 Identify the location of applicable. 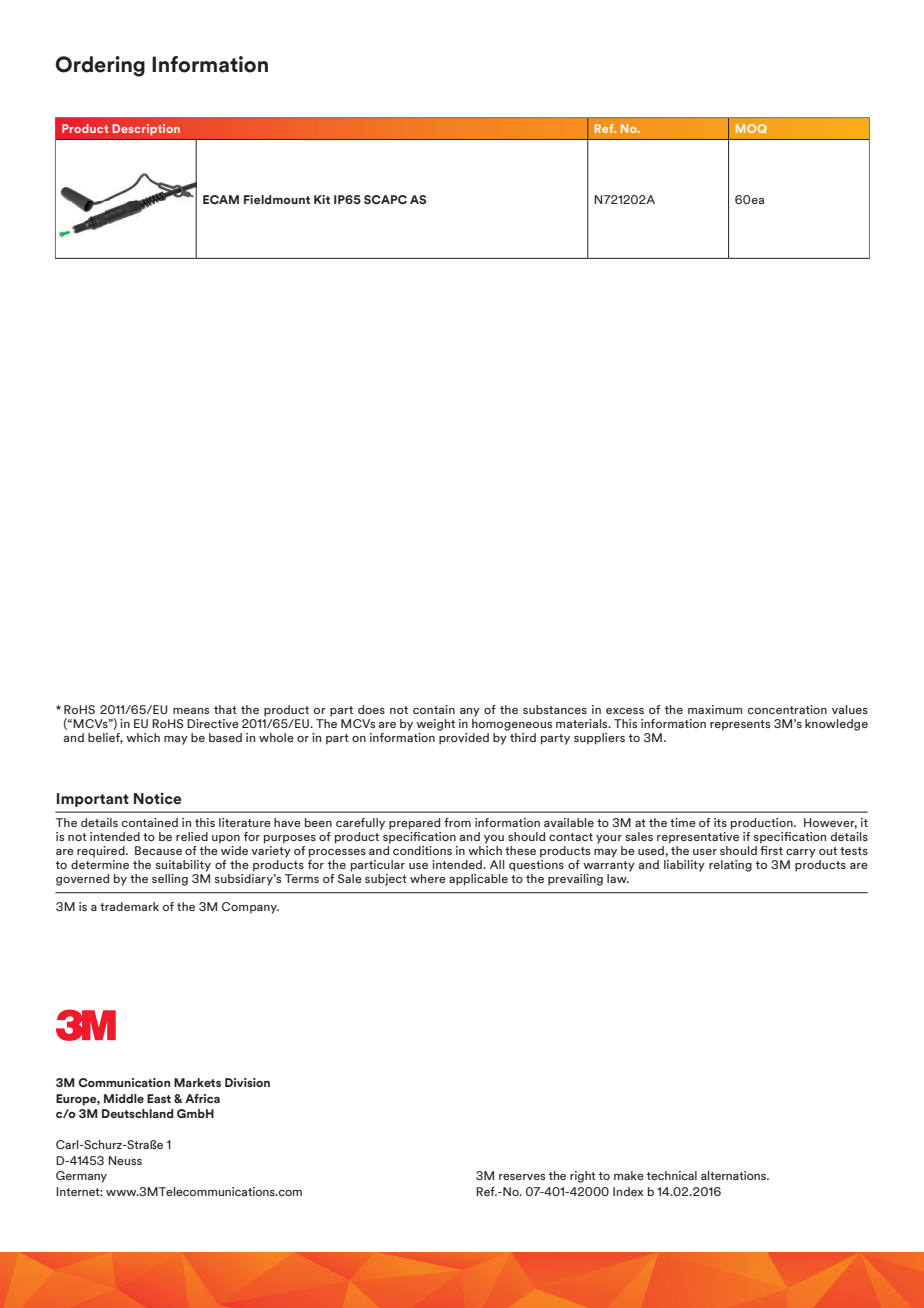
(478, 880).
